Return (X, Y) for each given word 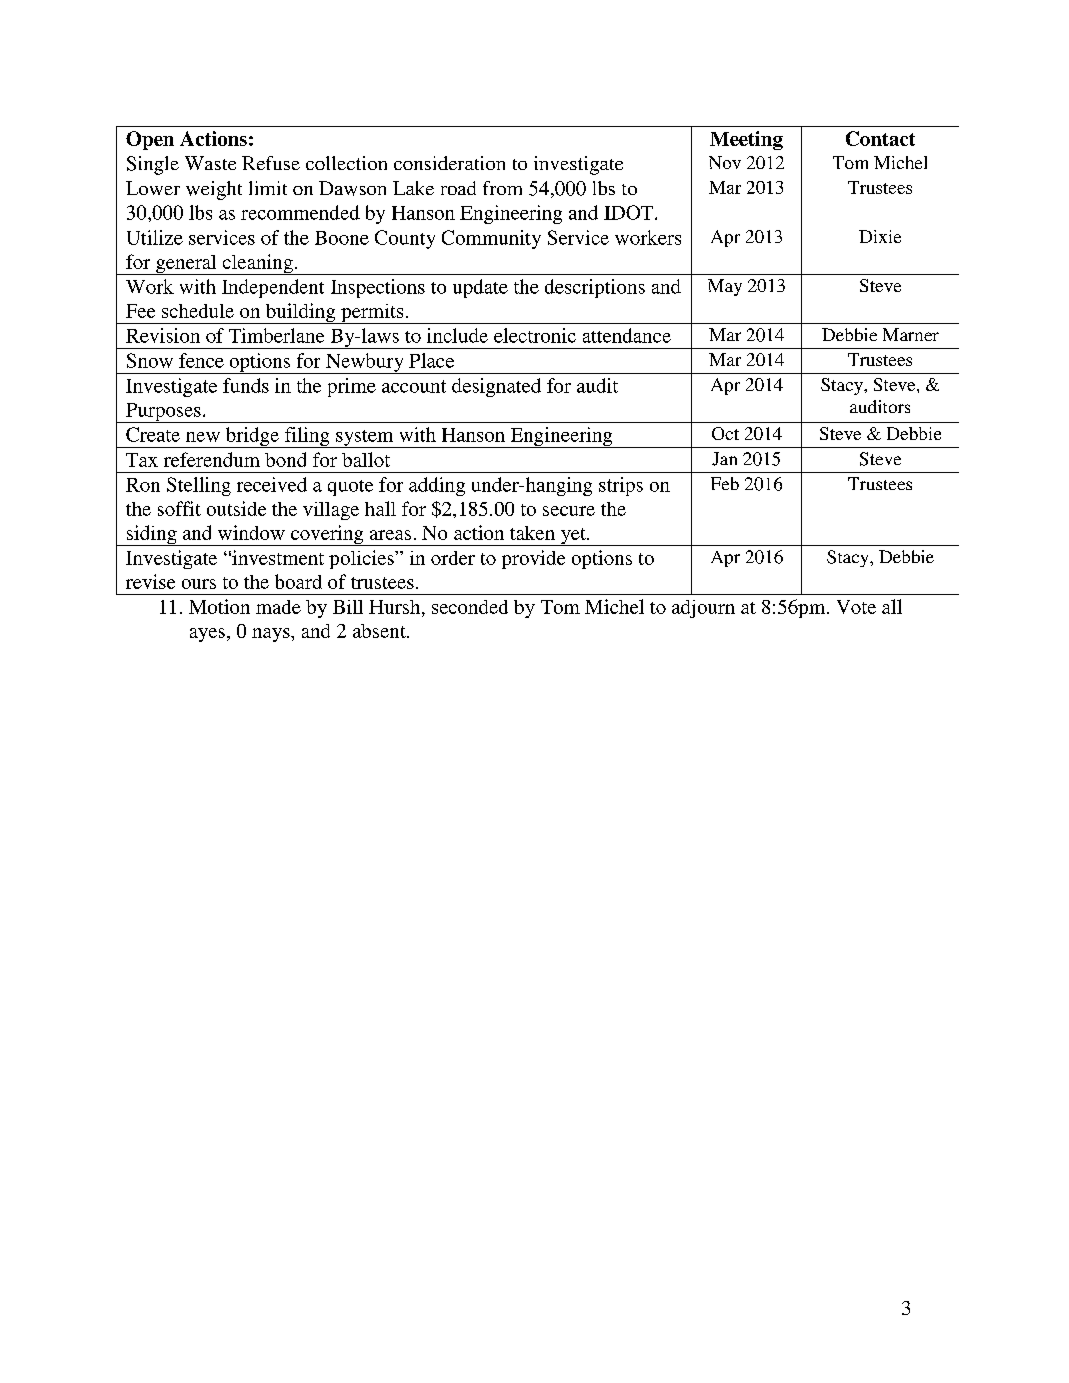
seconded (470, 607)
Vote (856, 607)
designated (496, 387)
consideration (449, 163)
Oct (725, 433)
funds (246, 385)
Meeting (746, 140)
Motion (219, 606)
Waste (210, 163)
